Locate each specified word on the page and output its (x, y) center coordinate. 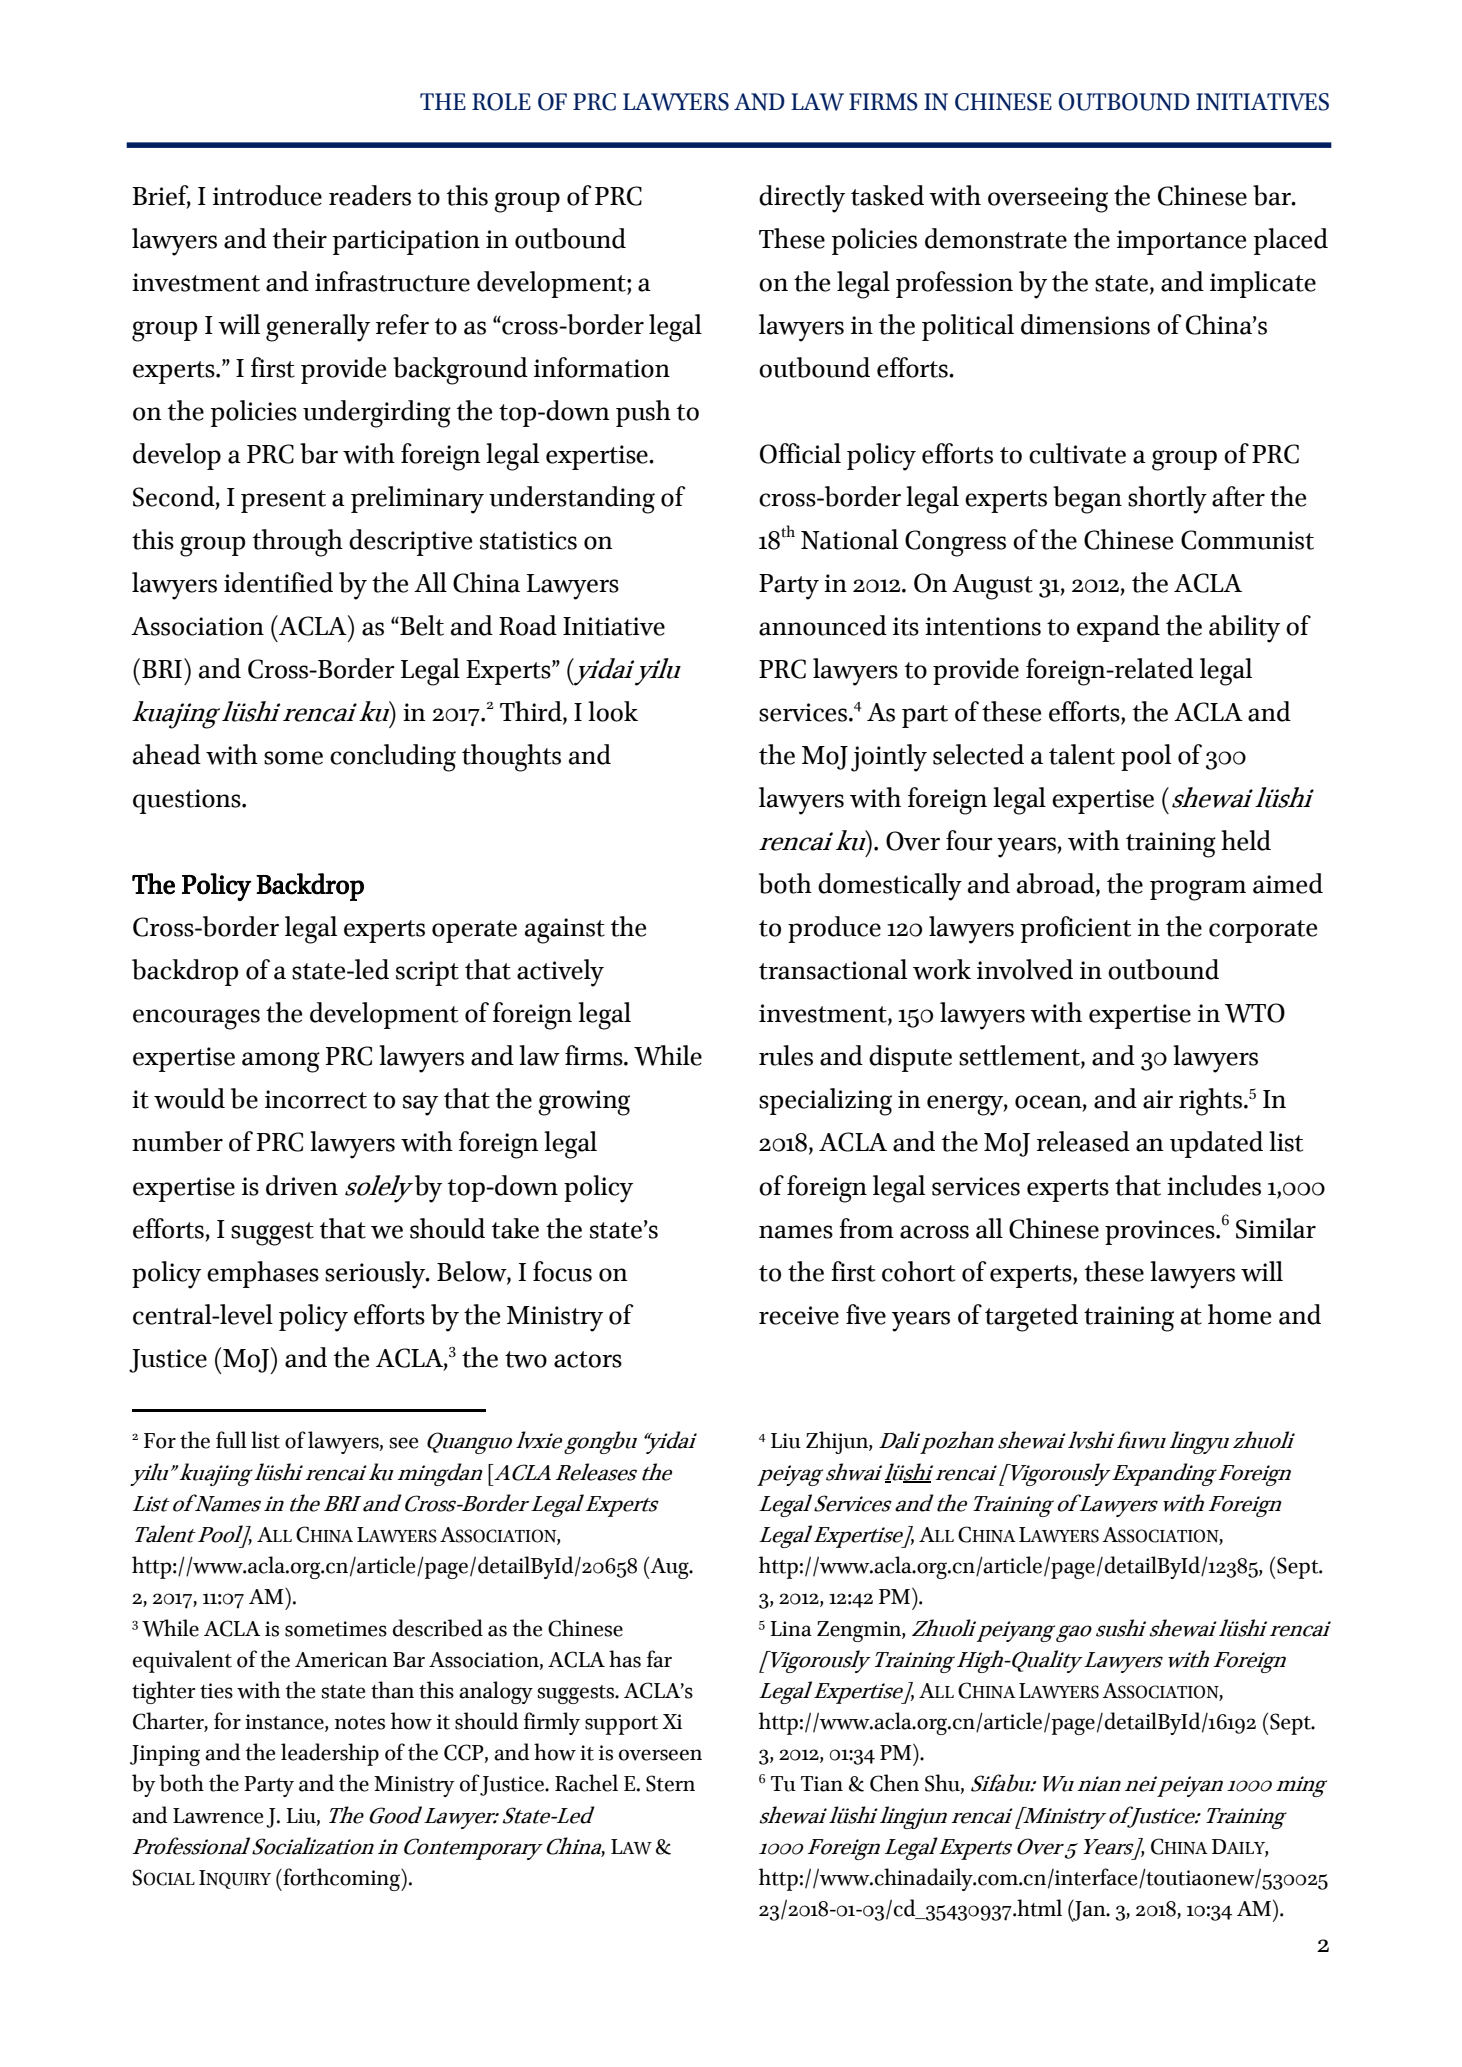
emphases (263, 1274)
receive (799, 1315)
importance (1181, 242)
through (298, 543)
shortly (1167, 500)
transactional (833, 969)
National (849, 539)
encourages (196, 1019)
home (1239, 1314)
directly (802, 199)
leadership (330, 1754)
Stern (670, 1783)
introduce (267, 195)
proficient (1076, 929)
